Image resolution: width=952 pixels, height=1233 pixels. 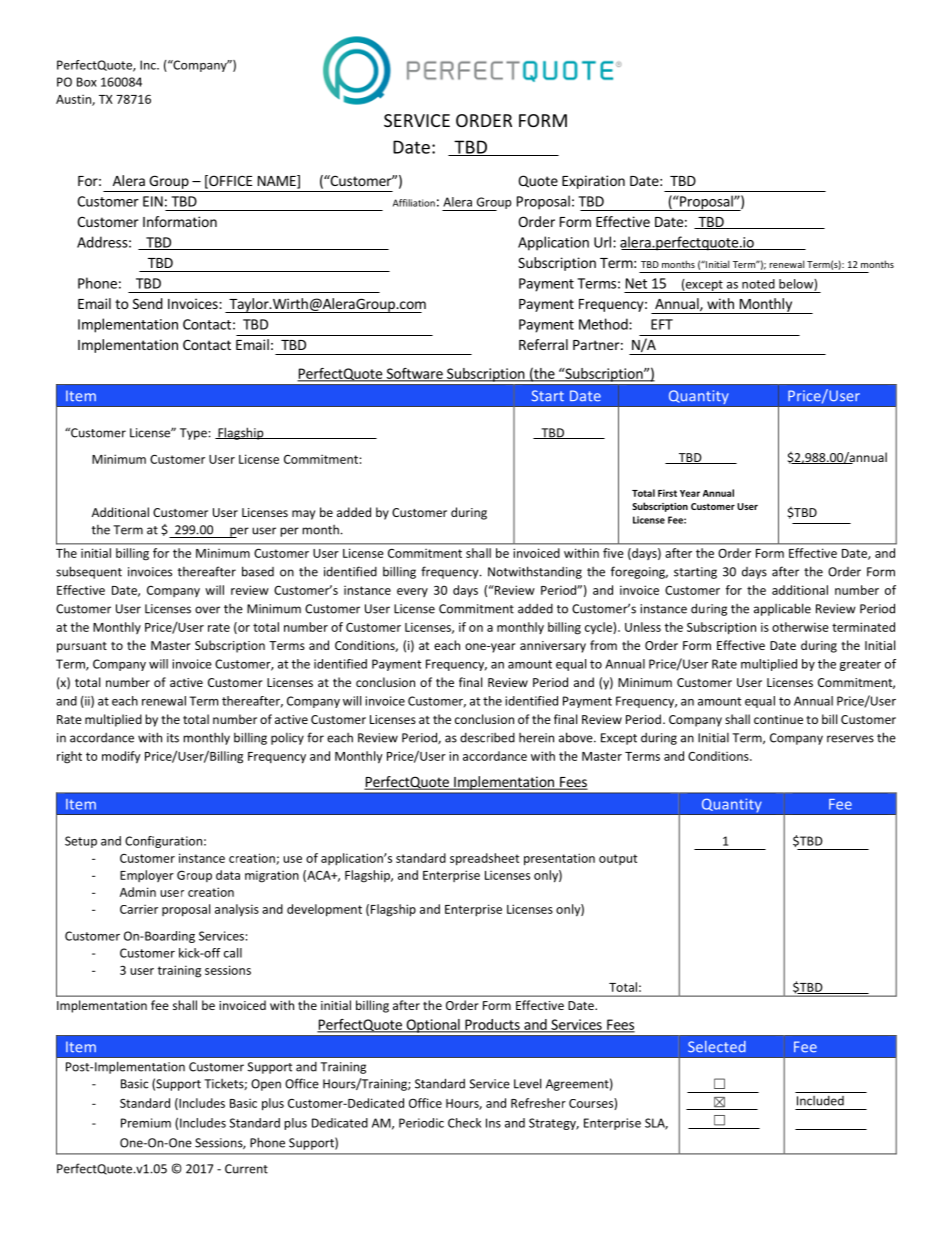 What do you see at coordinates (778, 719) in the screenshot?
I see `continue` at bounding box center [778, 719].
